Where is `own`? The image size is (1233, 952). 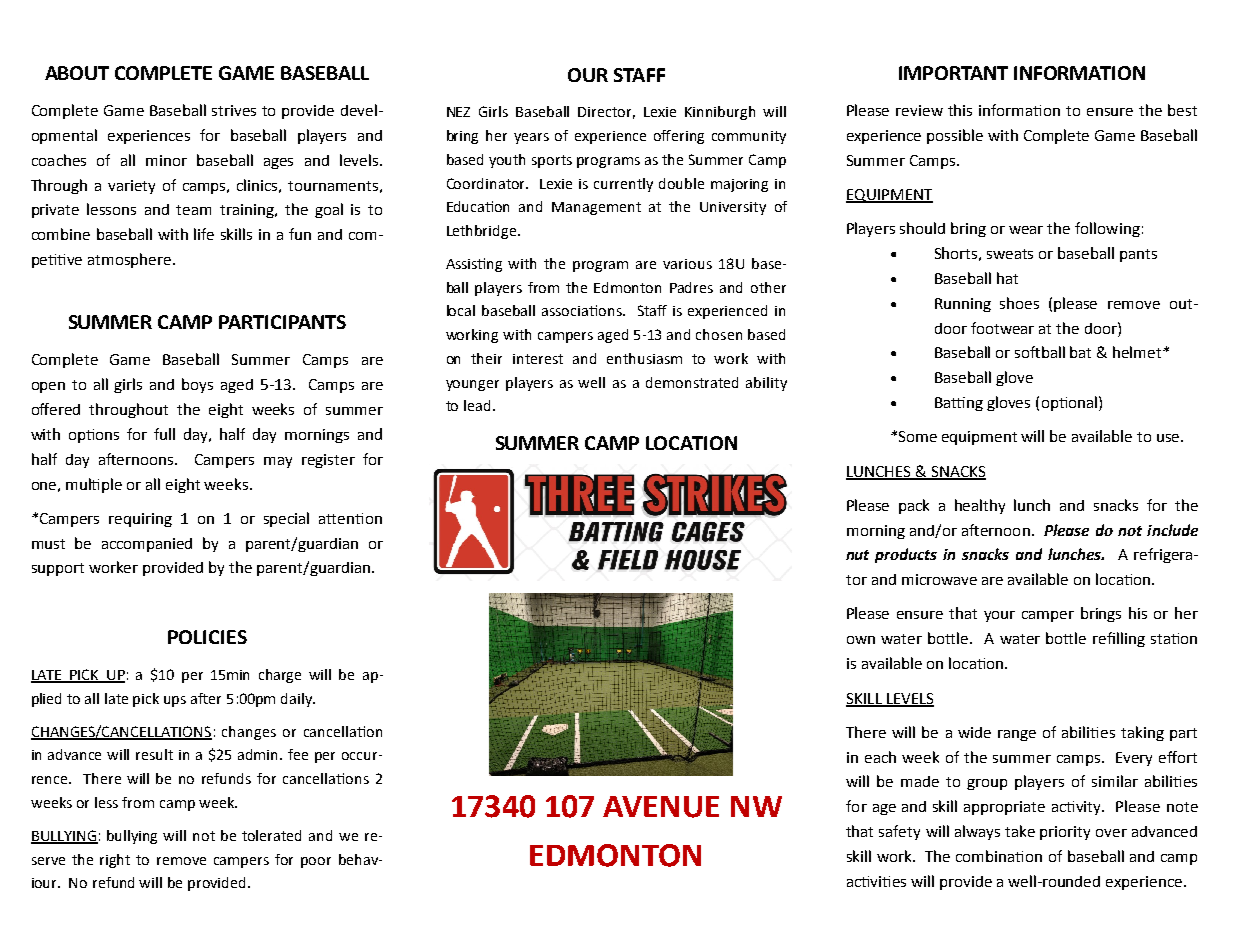
own is located at coordinates (861, 640).
